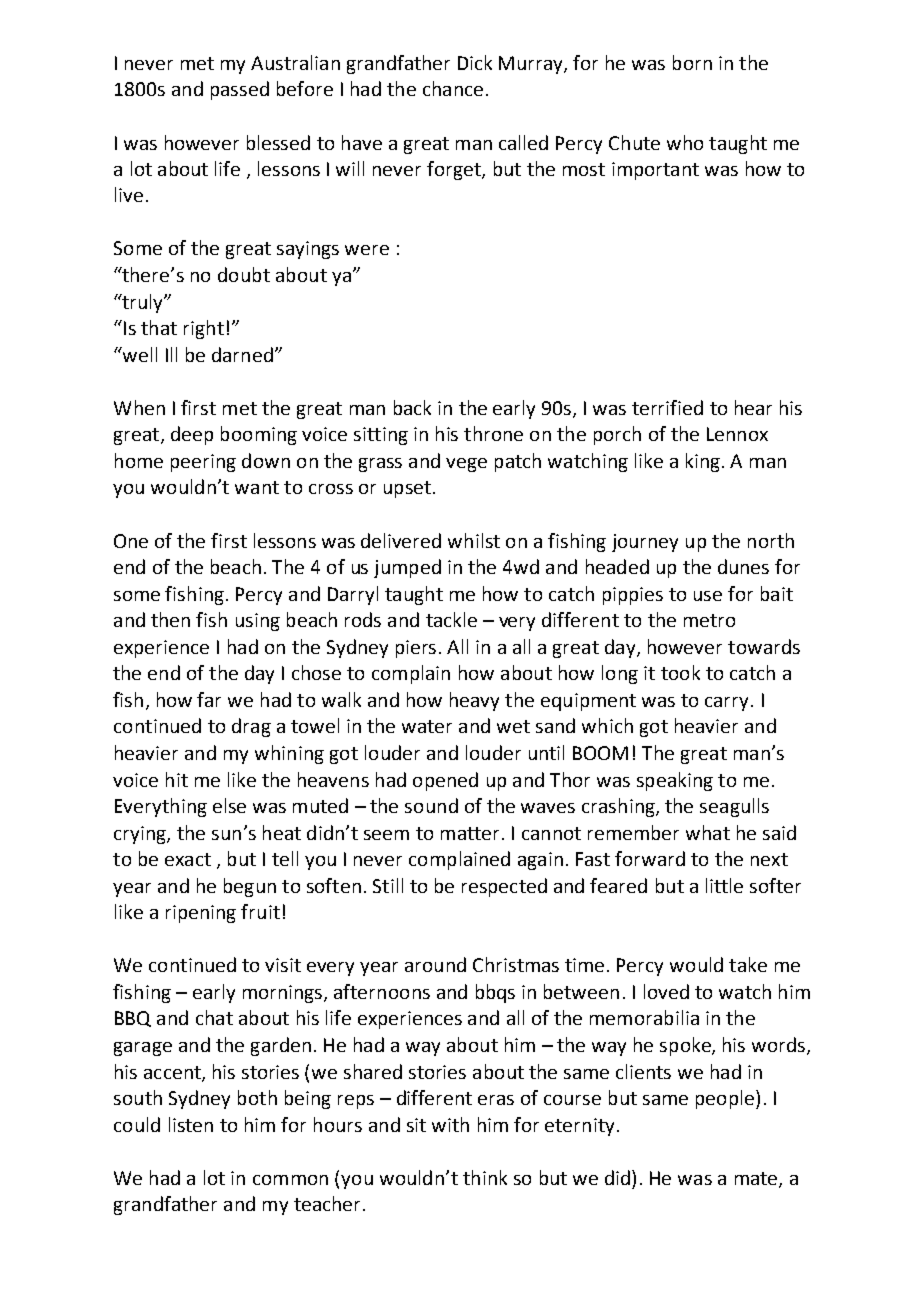 The image size is (924, 1308). I want to click on using, so click(258, 622).
